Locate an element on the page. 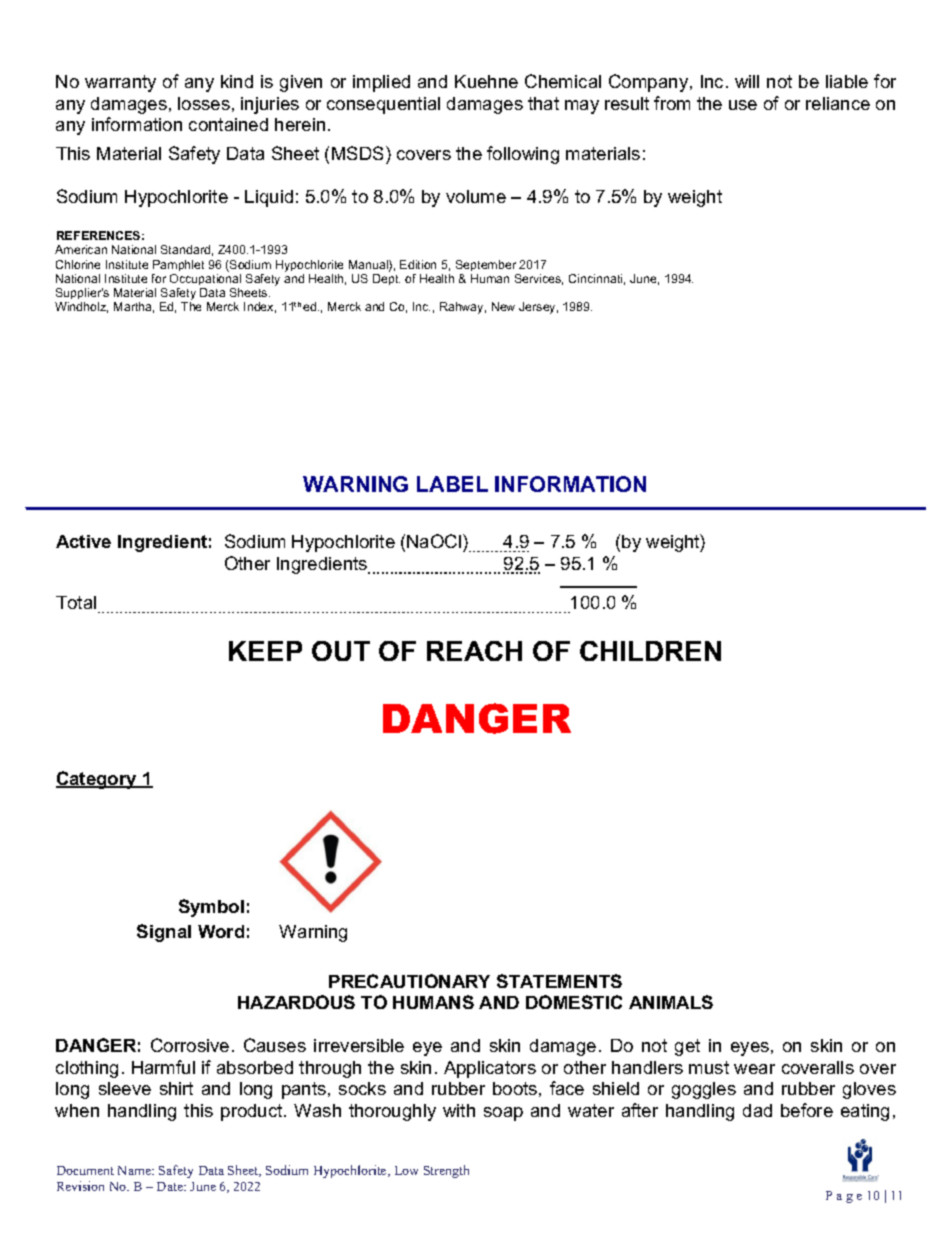  Strength is located at coordinates (446, 1171).
